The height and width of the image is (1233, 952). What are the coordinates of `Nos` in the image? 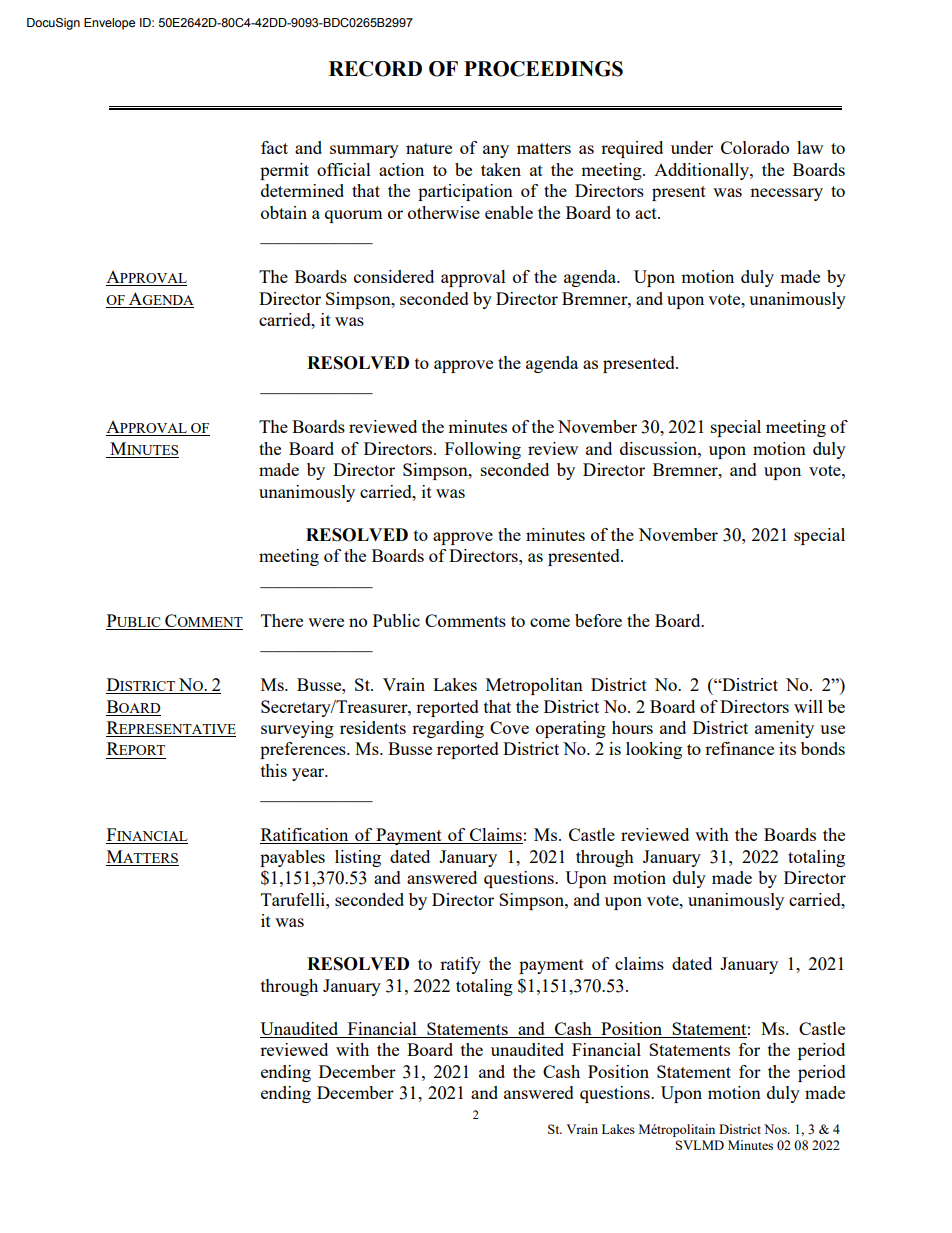 It's located at (776, 1129).
